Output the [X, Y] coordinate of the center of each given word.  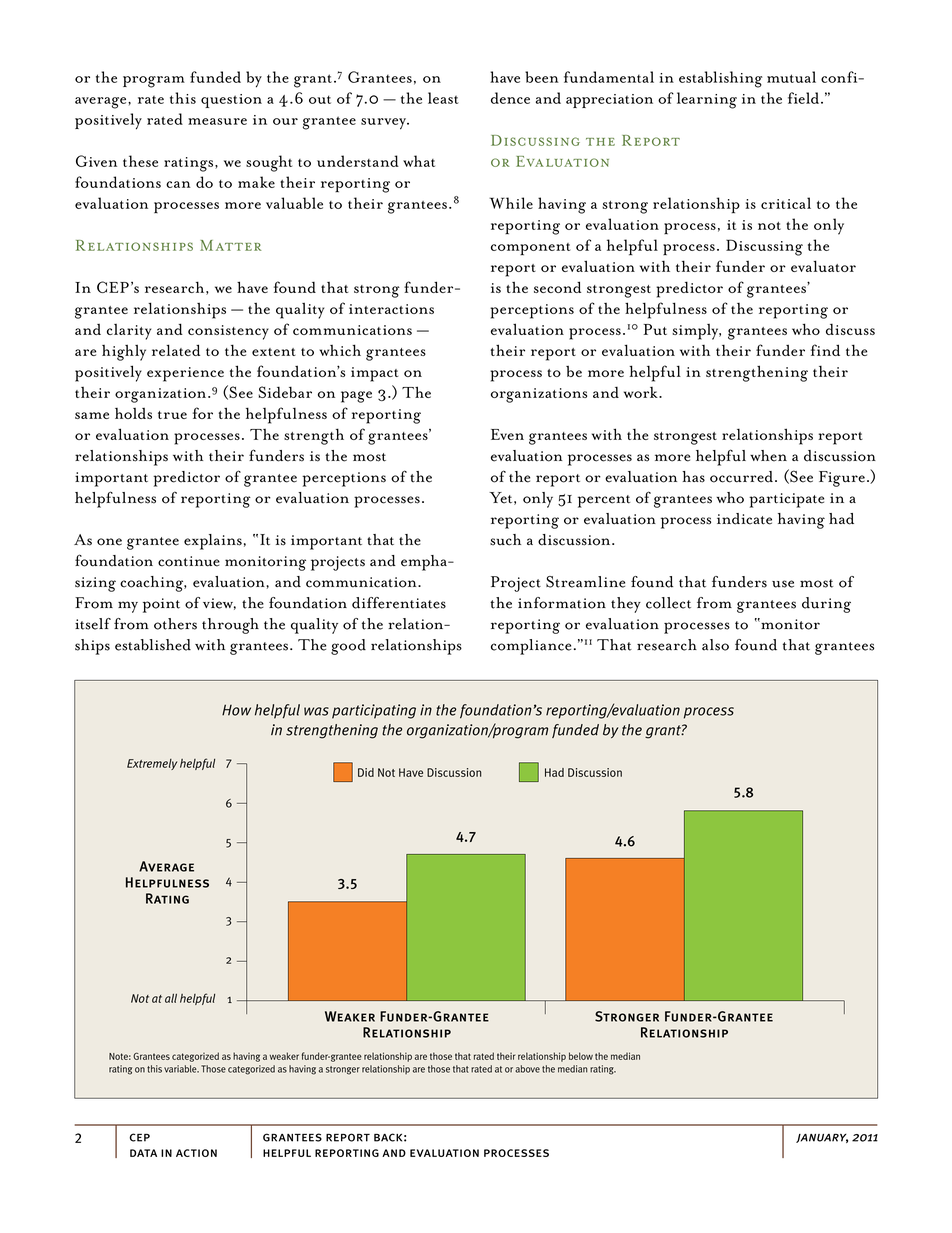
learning [707, 100]
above [527, 1069]
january [822, 1138]
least [443, 98]
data [143, 1153]
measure [217, 121]
